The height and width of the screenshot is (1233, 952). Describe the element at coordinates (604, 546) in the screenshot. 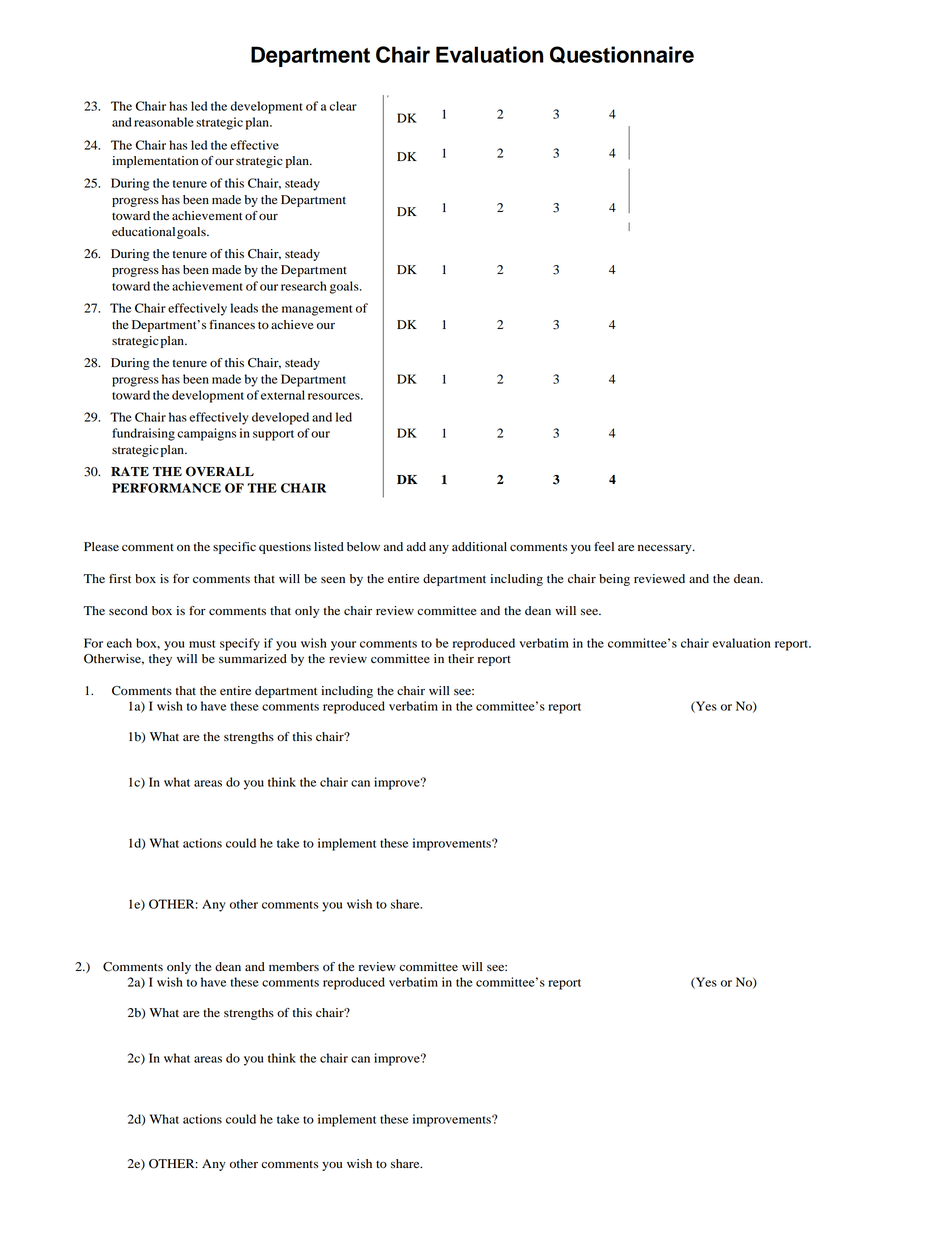

I see `feel` at that location.
